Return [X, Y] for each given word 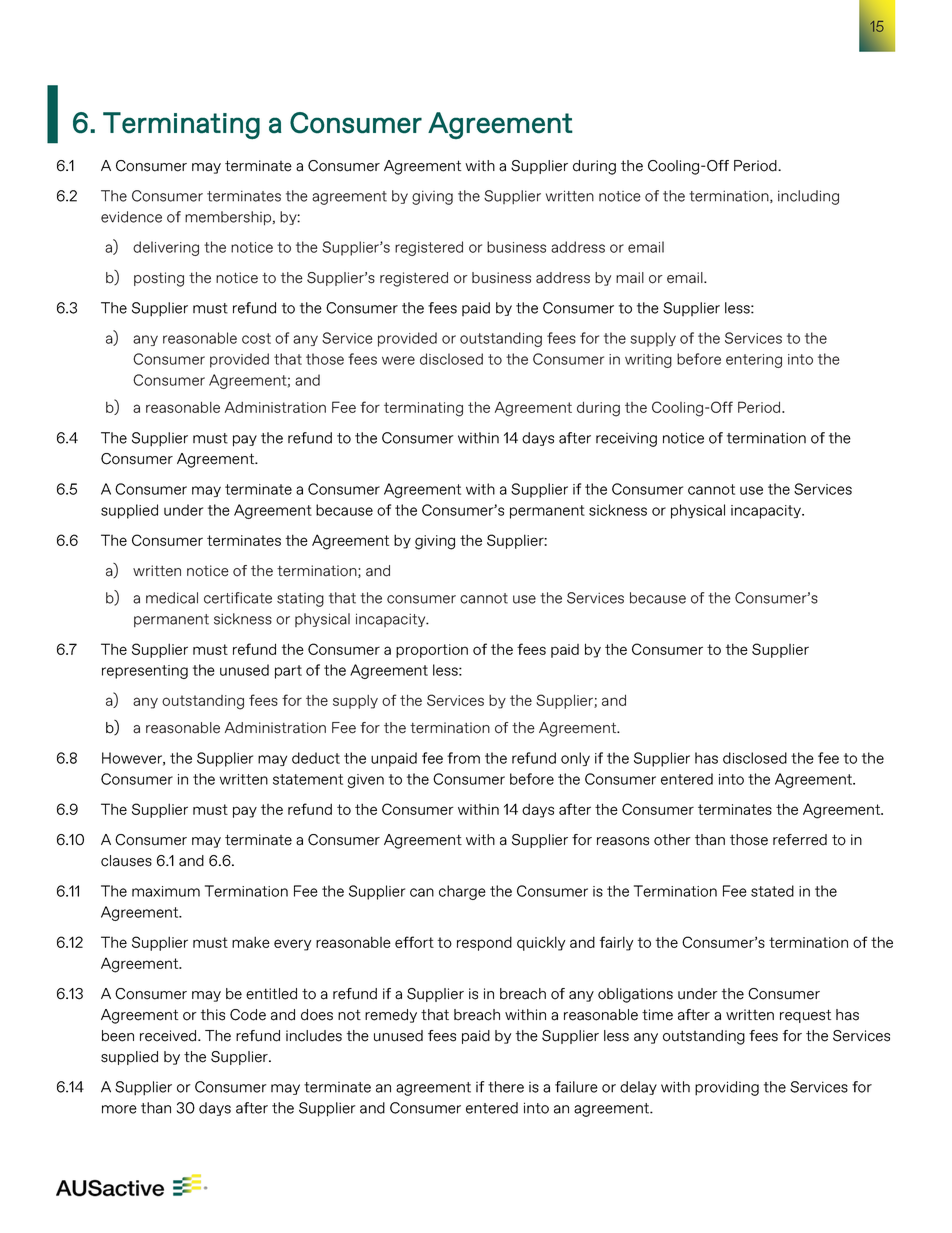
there [506, 1087]
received [169, 1036]
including [808, 197]
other [672, 840]
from [463, 758]
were [398, 360]
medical [172, 598]
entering [754, 361]
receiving [626, 439]
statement [308, 779]
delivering [166, 248]
